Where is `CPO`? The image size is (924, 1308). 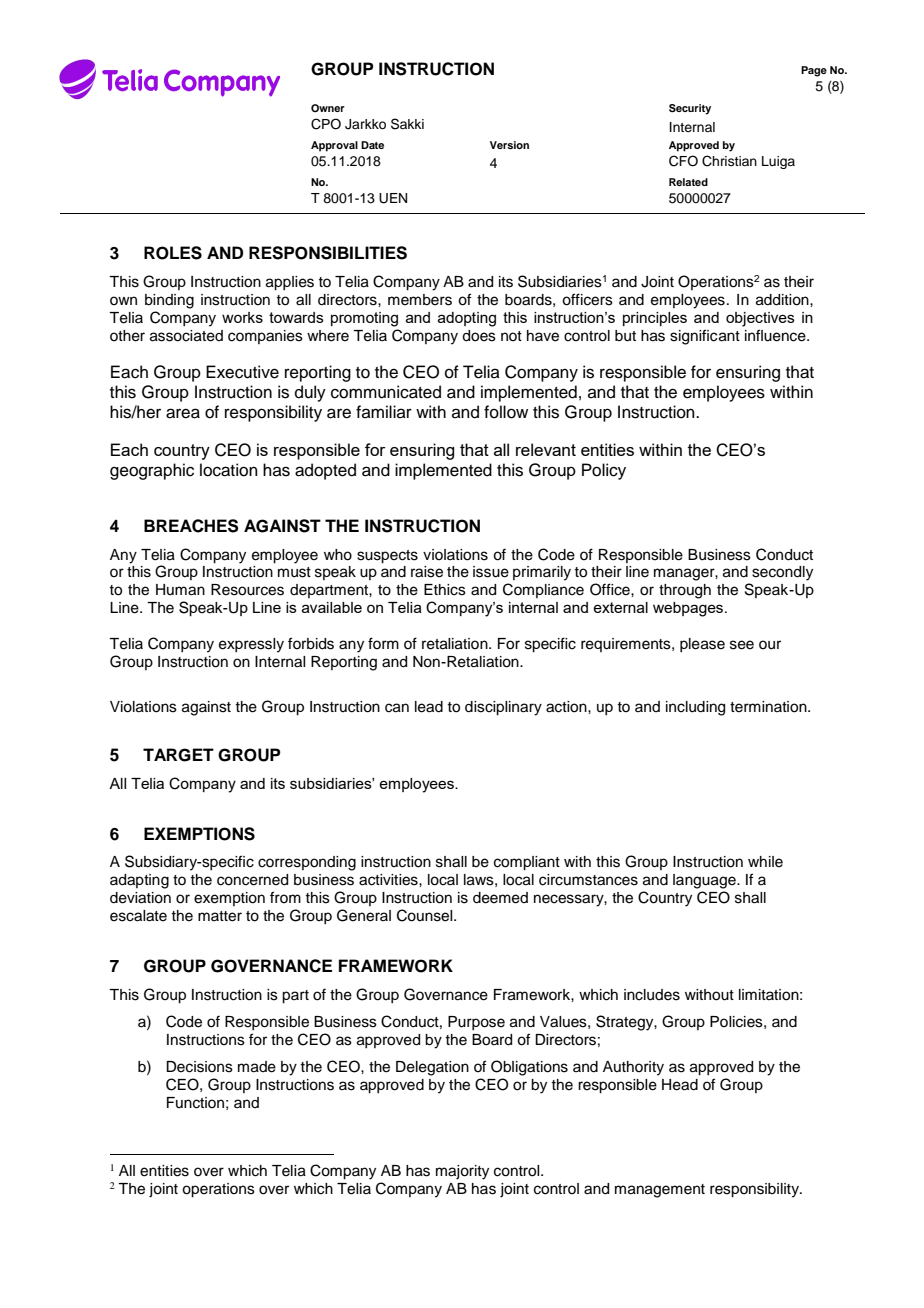
CPO is located at coordinates (326, 124).
